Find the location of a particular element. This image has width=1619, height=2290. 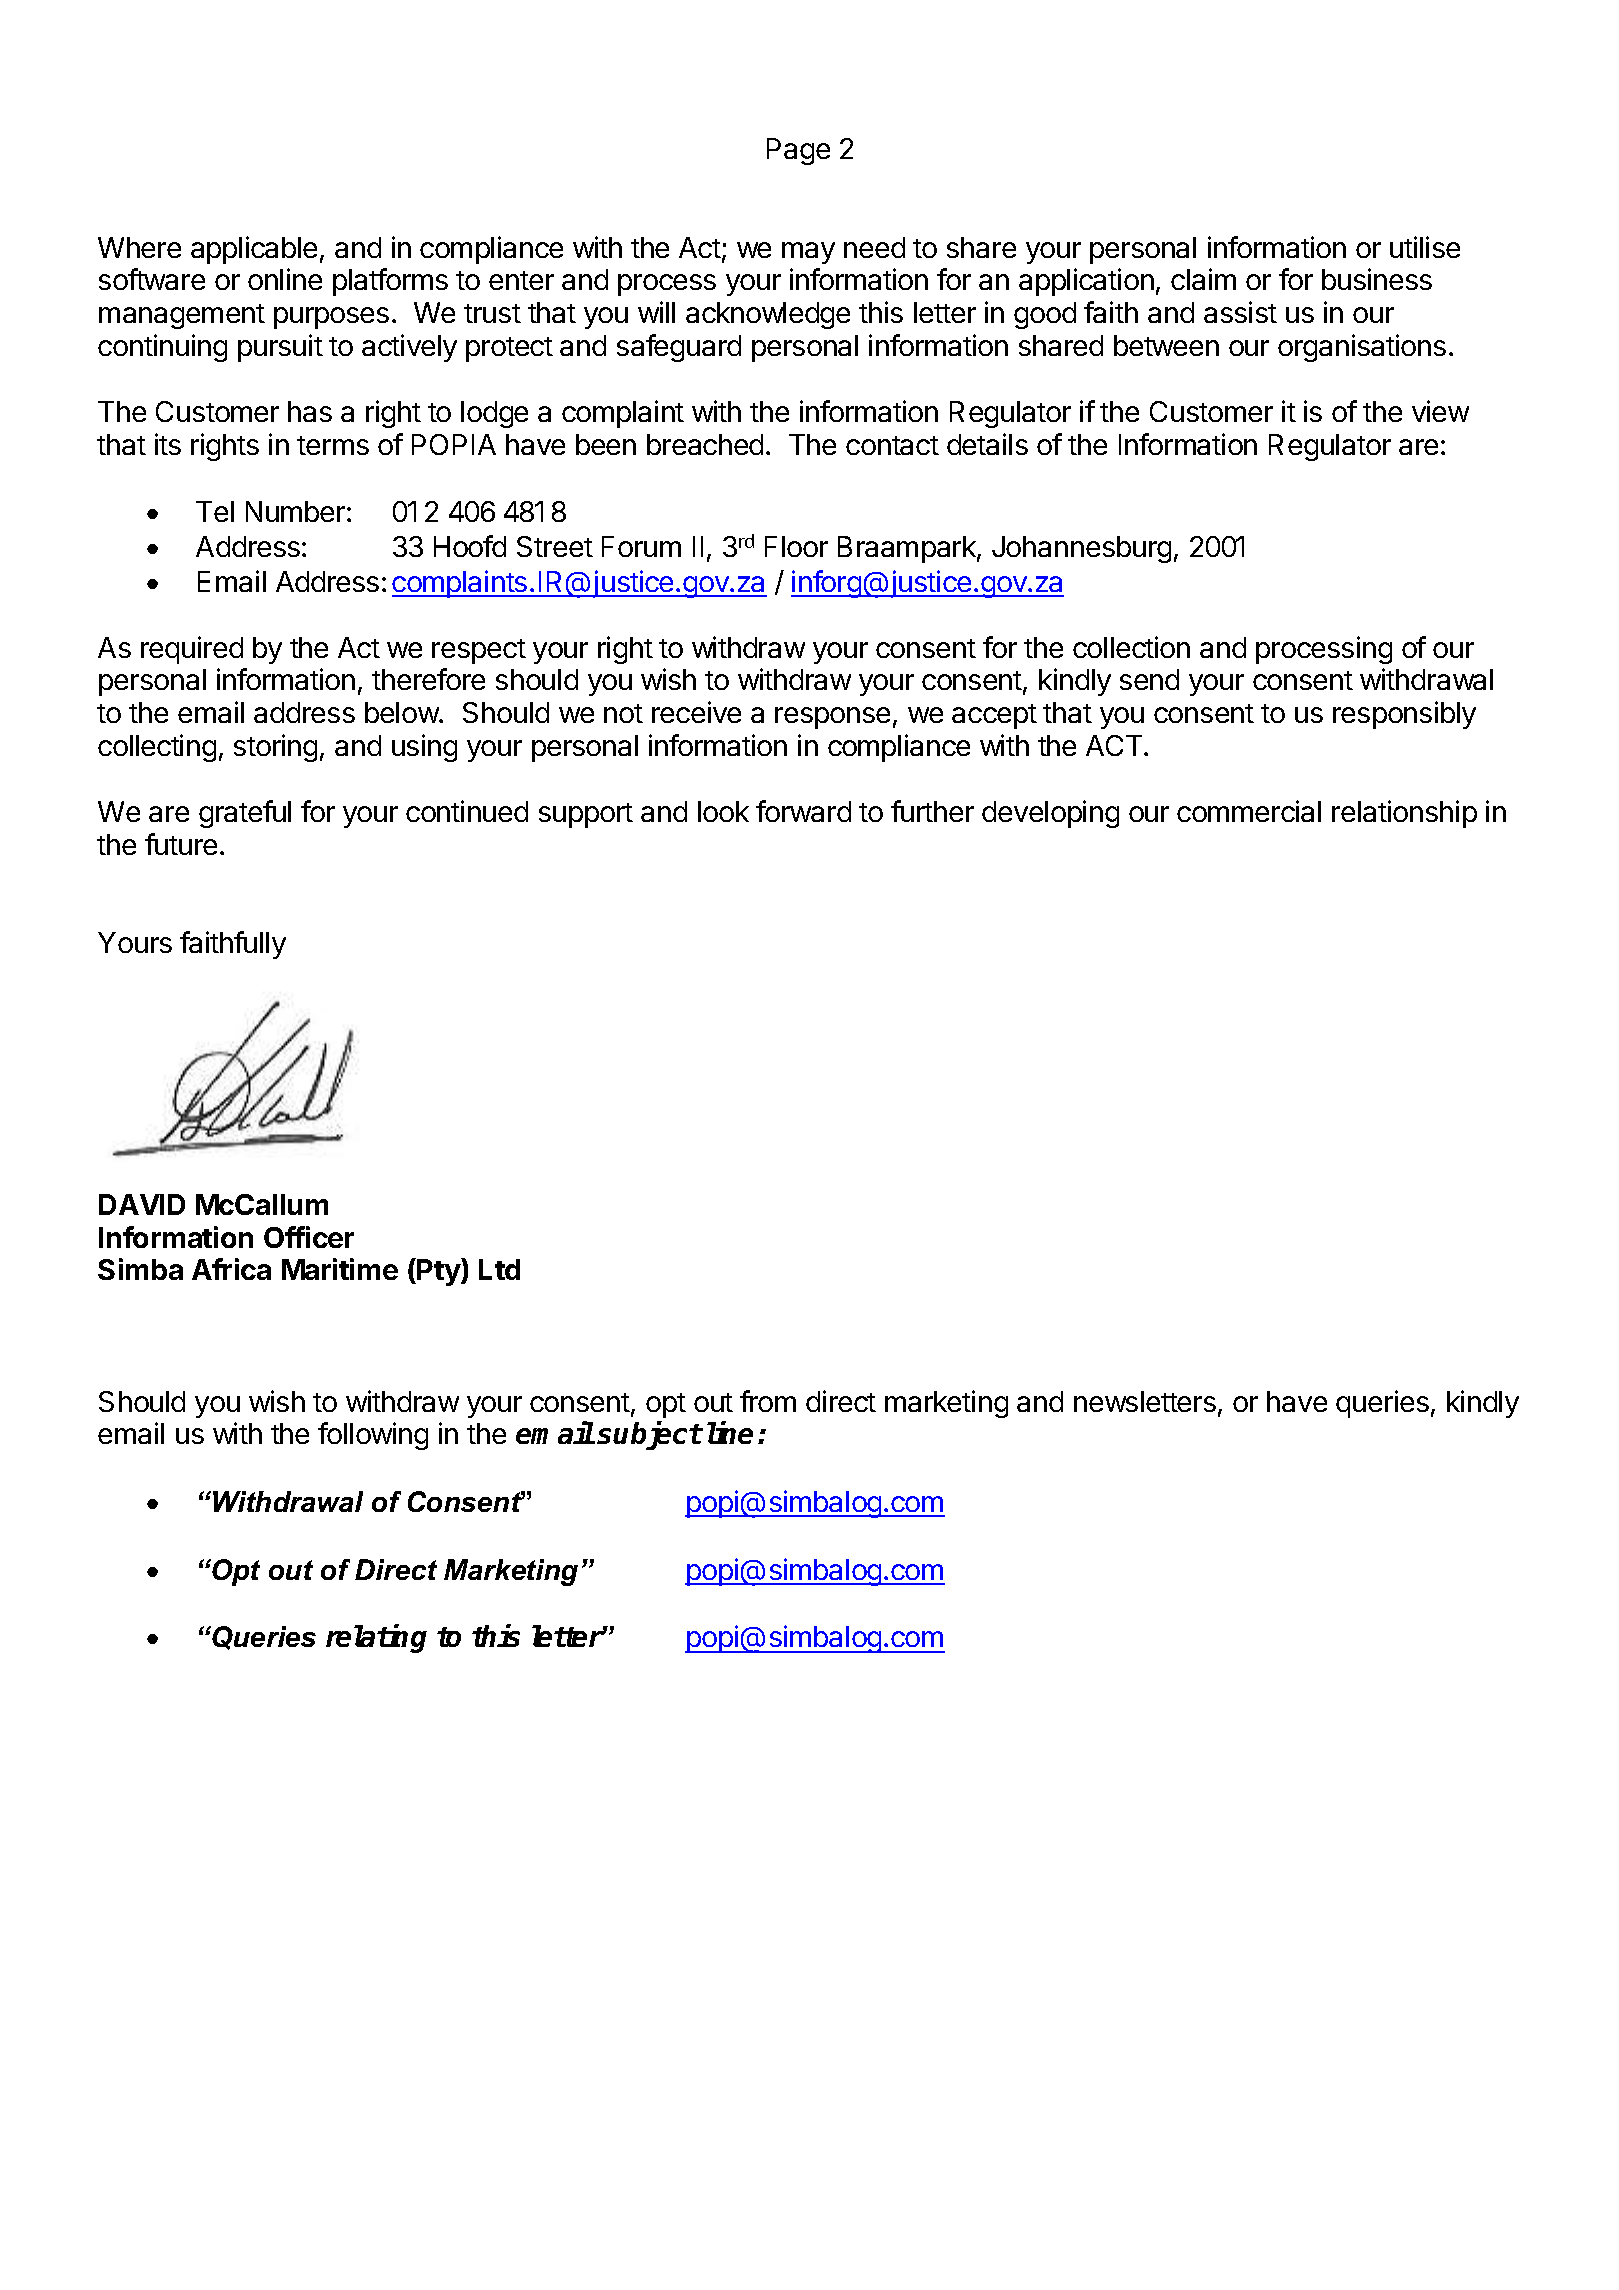

Page is located at coordinates (798, 151).
